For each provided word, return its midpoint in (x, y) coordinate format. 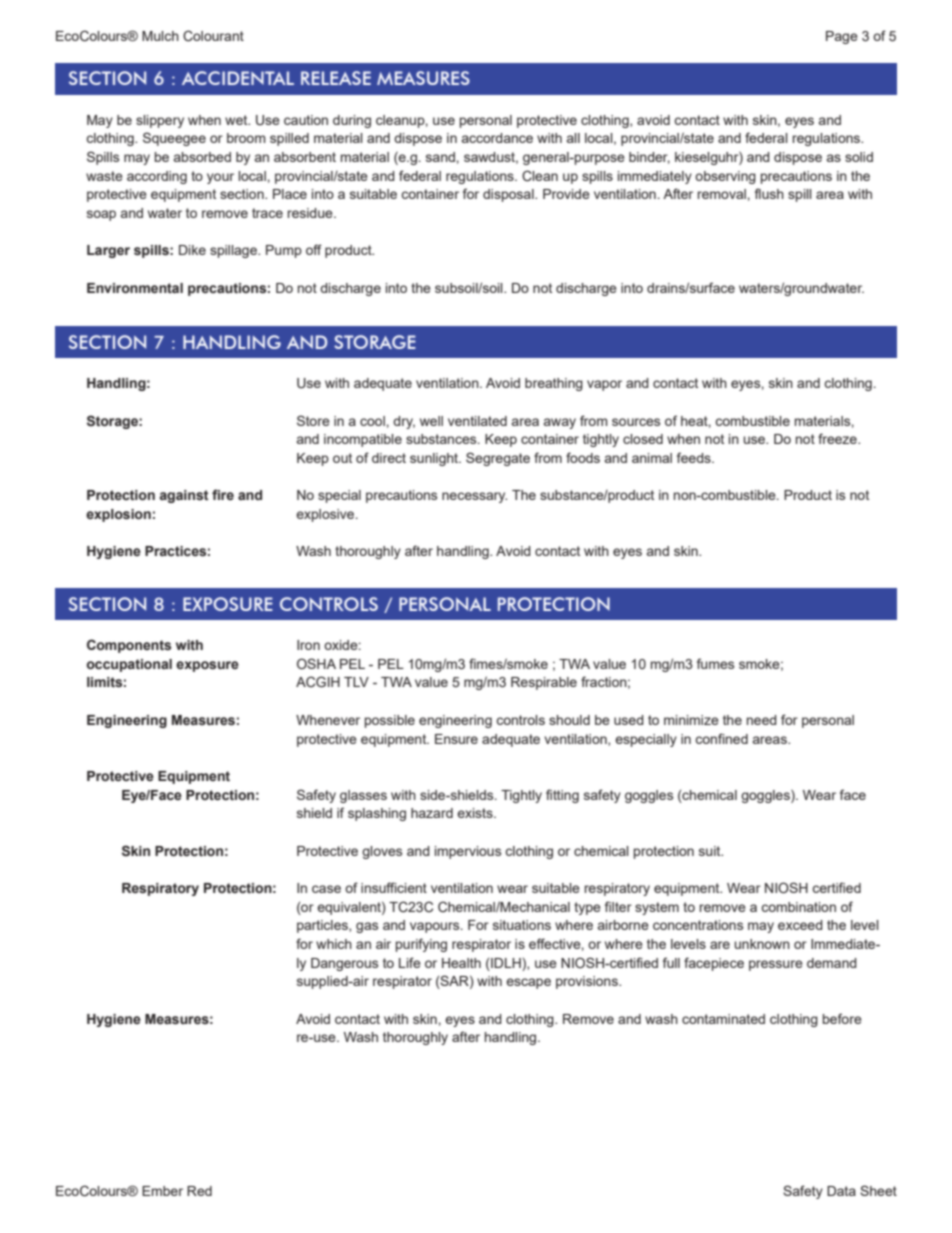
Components (129, 646)
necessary (474, 497)
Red (199, 1191)
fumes (715, 663)
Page (842, 37)
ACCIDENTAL (238, 78)
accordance (497, 138)
